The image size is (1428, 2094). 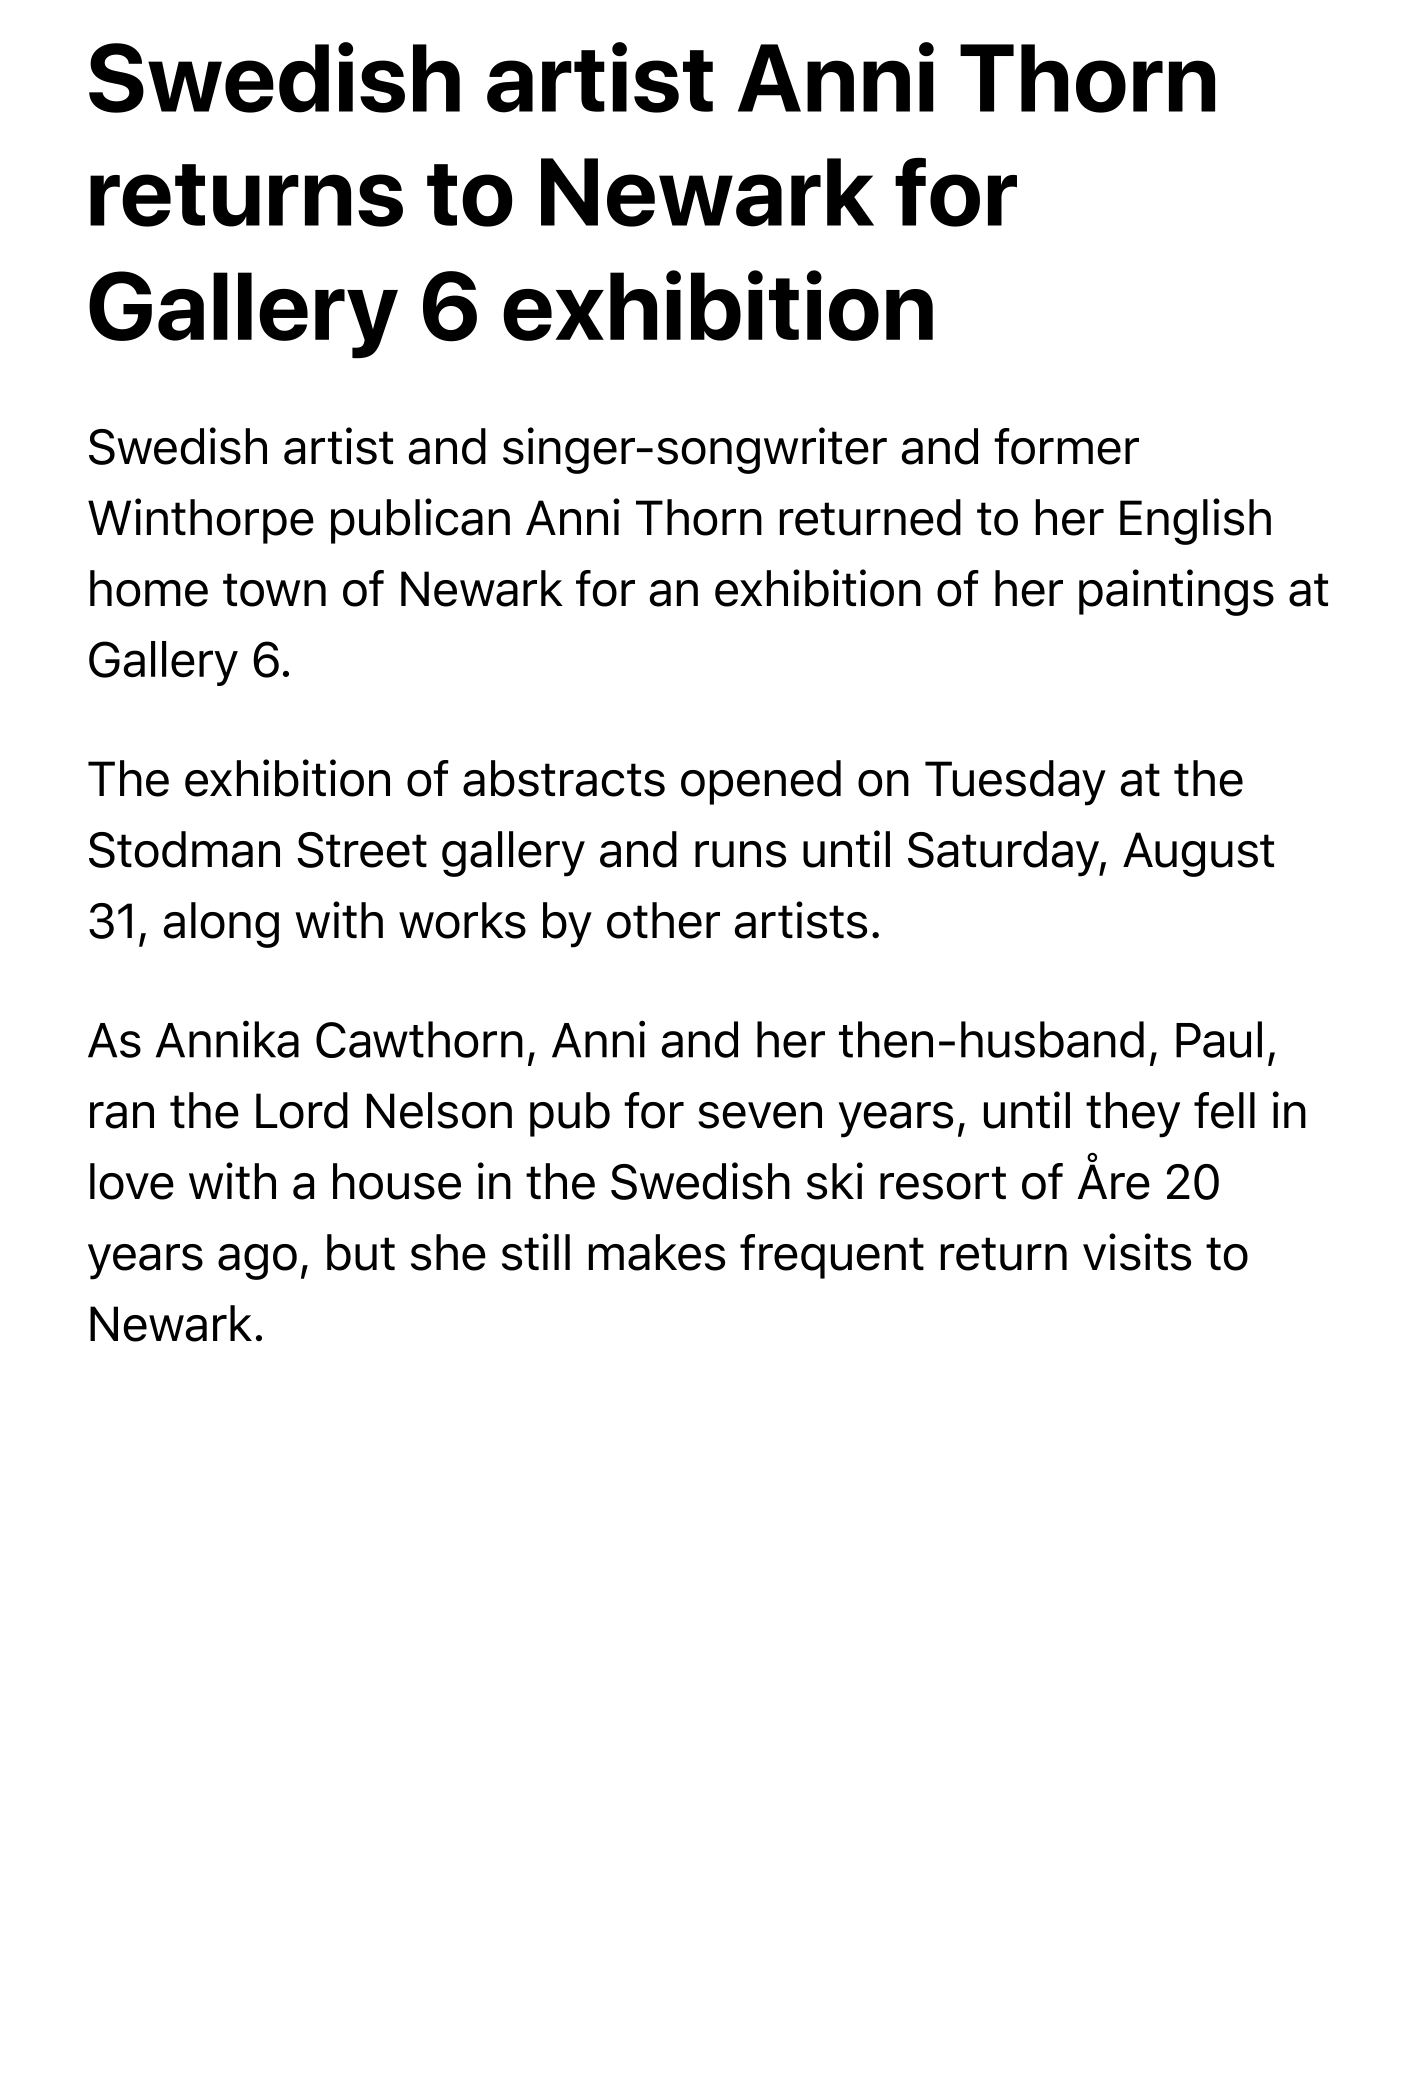 I want to click on paintings, so click(x=1176, y=592).
